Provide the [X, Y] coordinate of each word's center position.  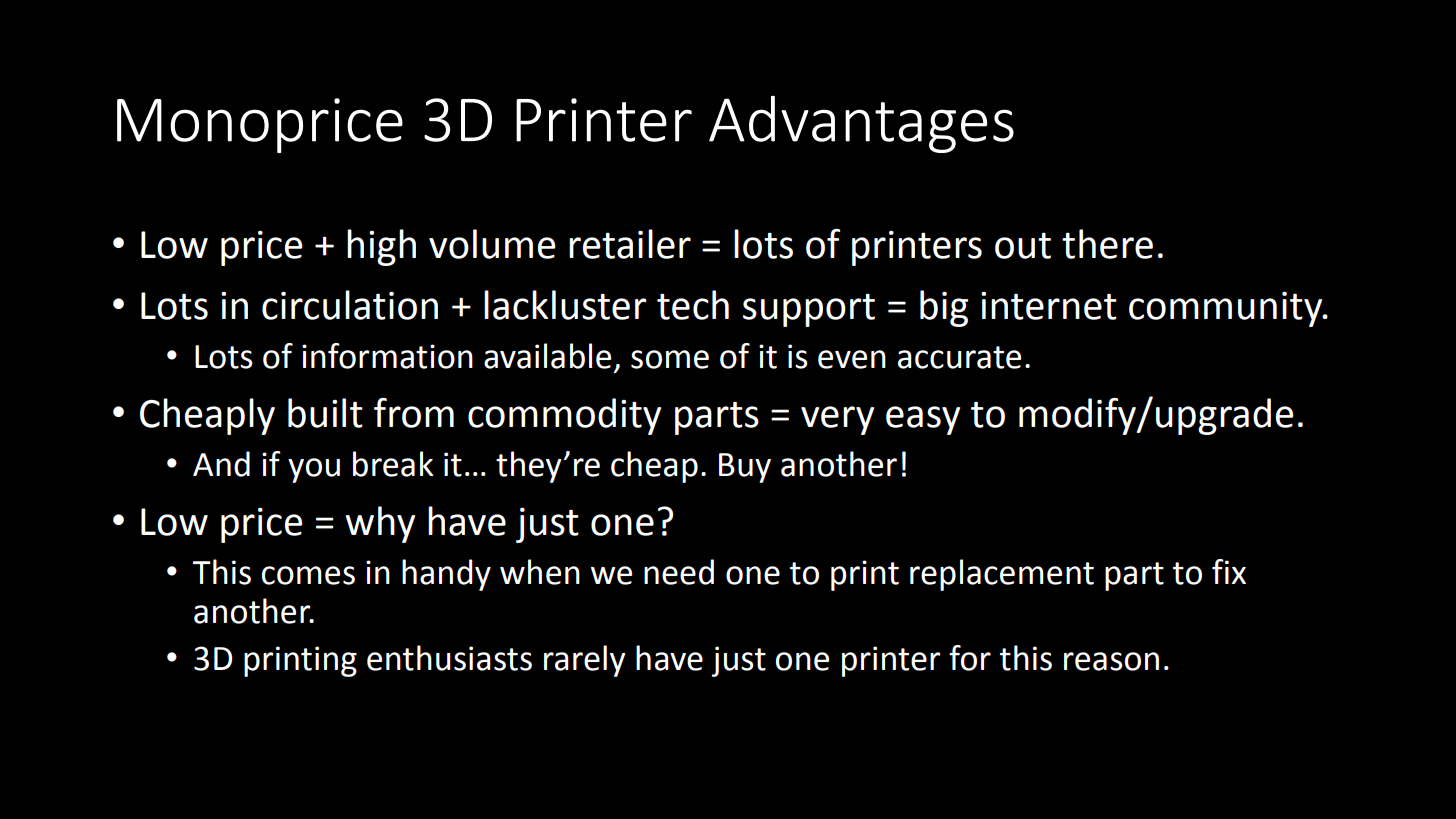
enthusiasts [449, 658]
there [1107, 244]
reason [1111, 661]
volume [492, 244]
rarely [585, 661]
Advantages [861, 124]
